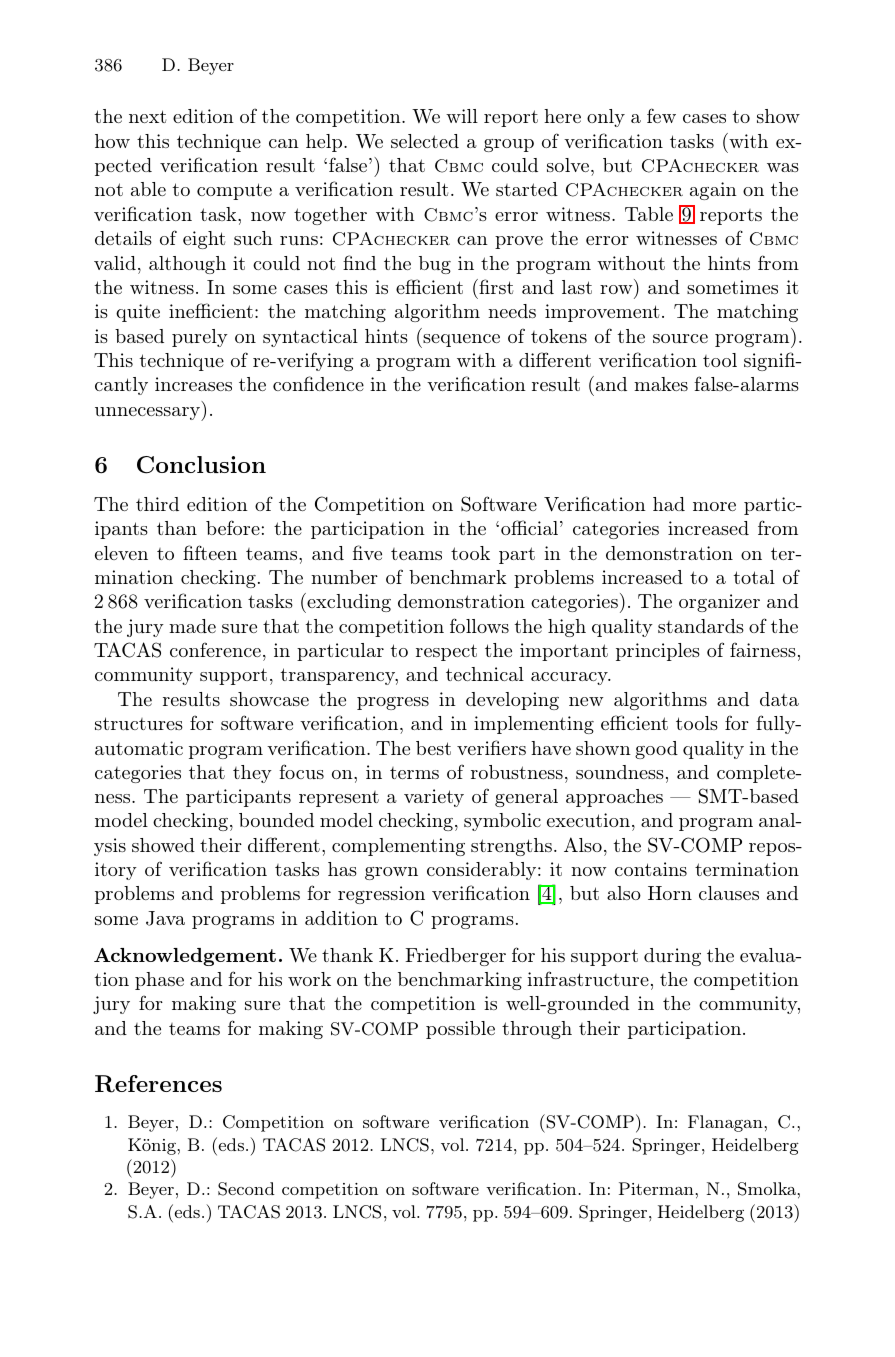  I want to click on unnecessary, so click(148, 414).
